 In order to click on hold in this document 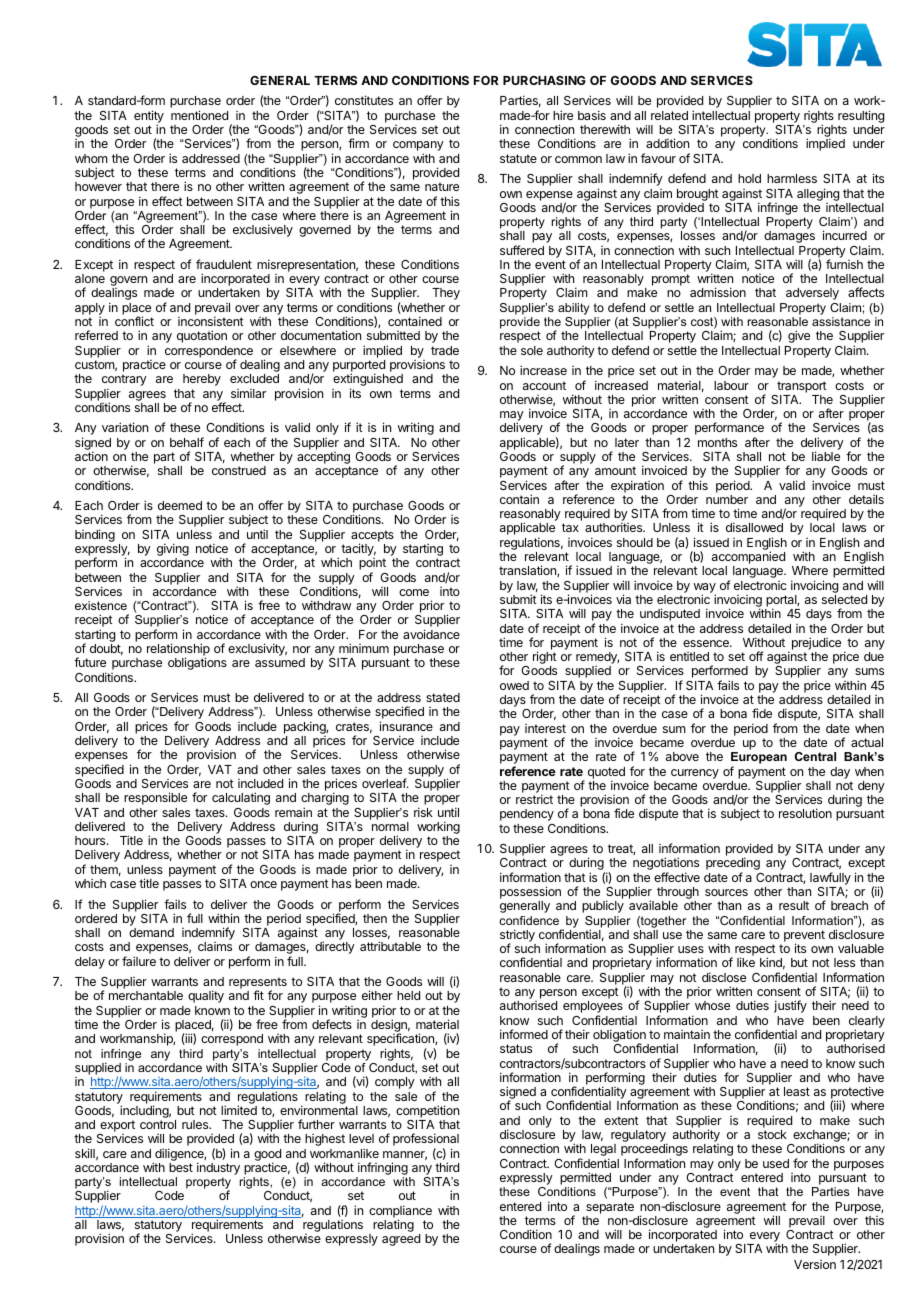, I will do `click(749, 178)`.
